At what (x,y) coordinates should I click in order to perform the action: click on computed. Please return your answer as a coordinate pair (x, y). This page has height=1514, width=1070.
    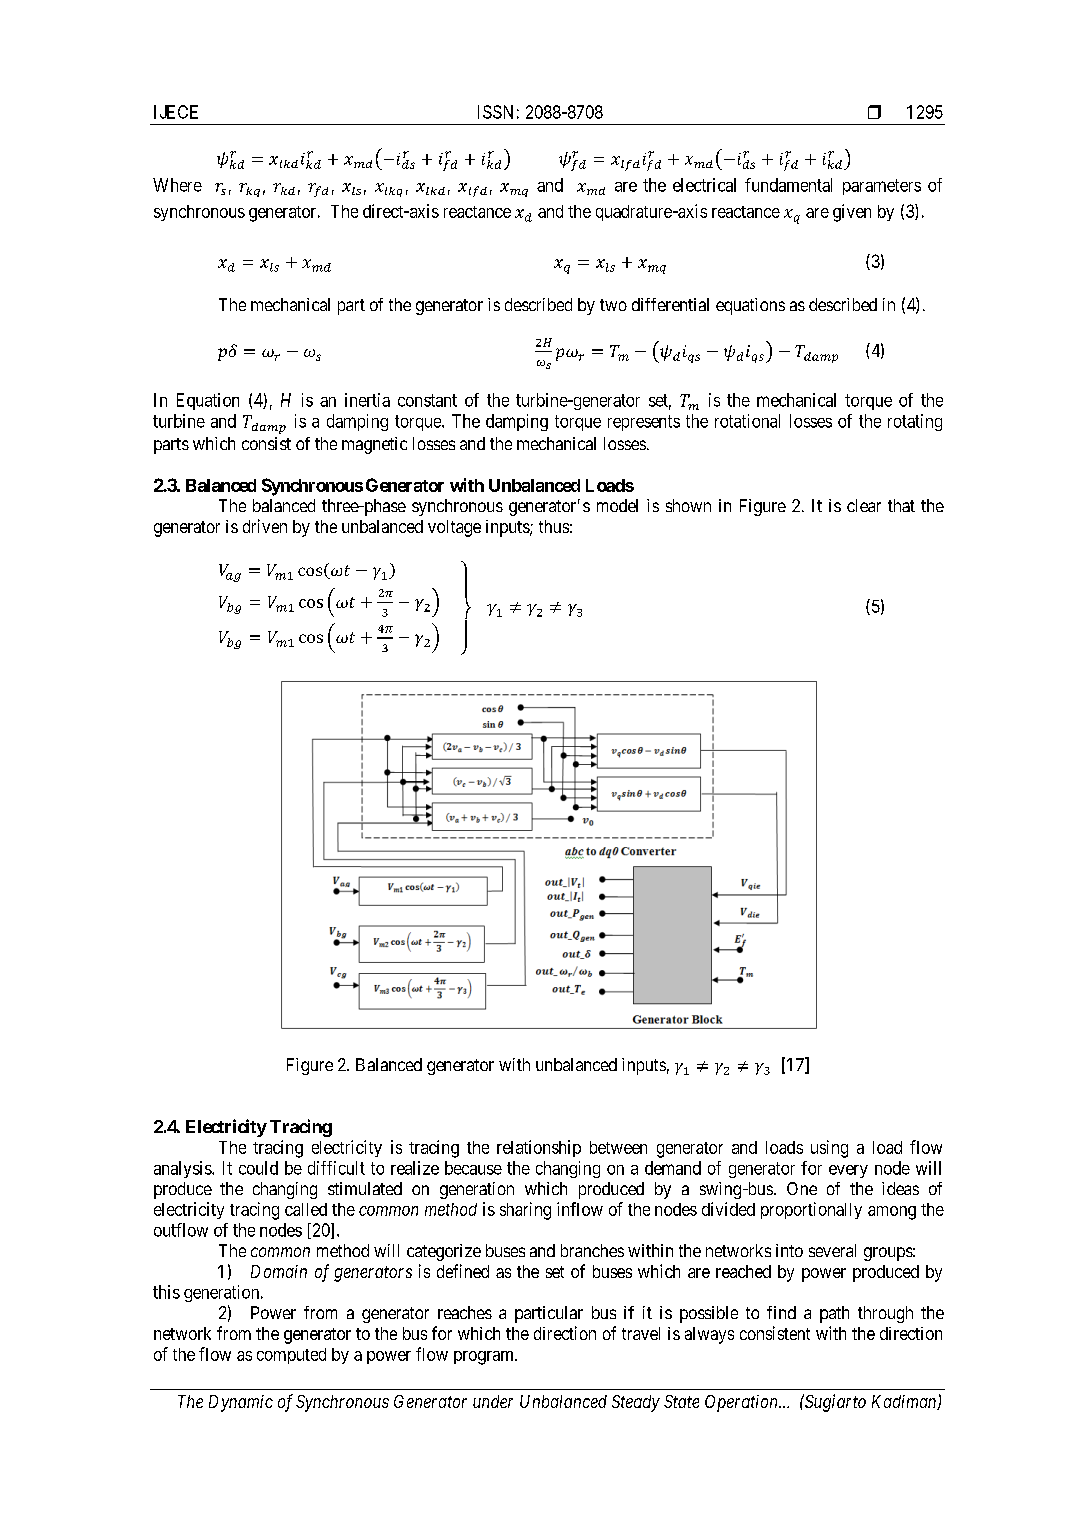
    Looking at the image, I should click on (291, 1356).
